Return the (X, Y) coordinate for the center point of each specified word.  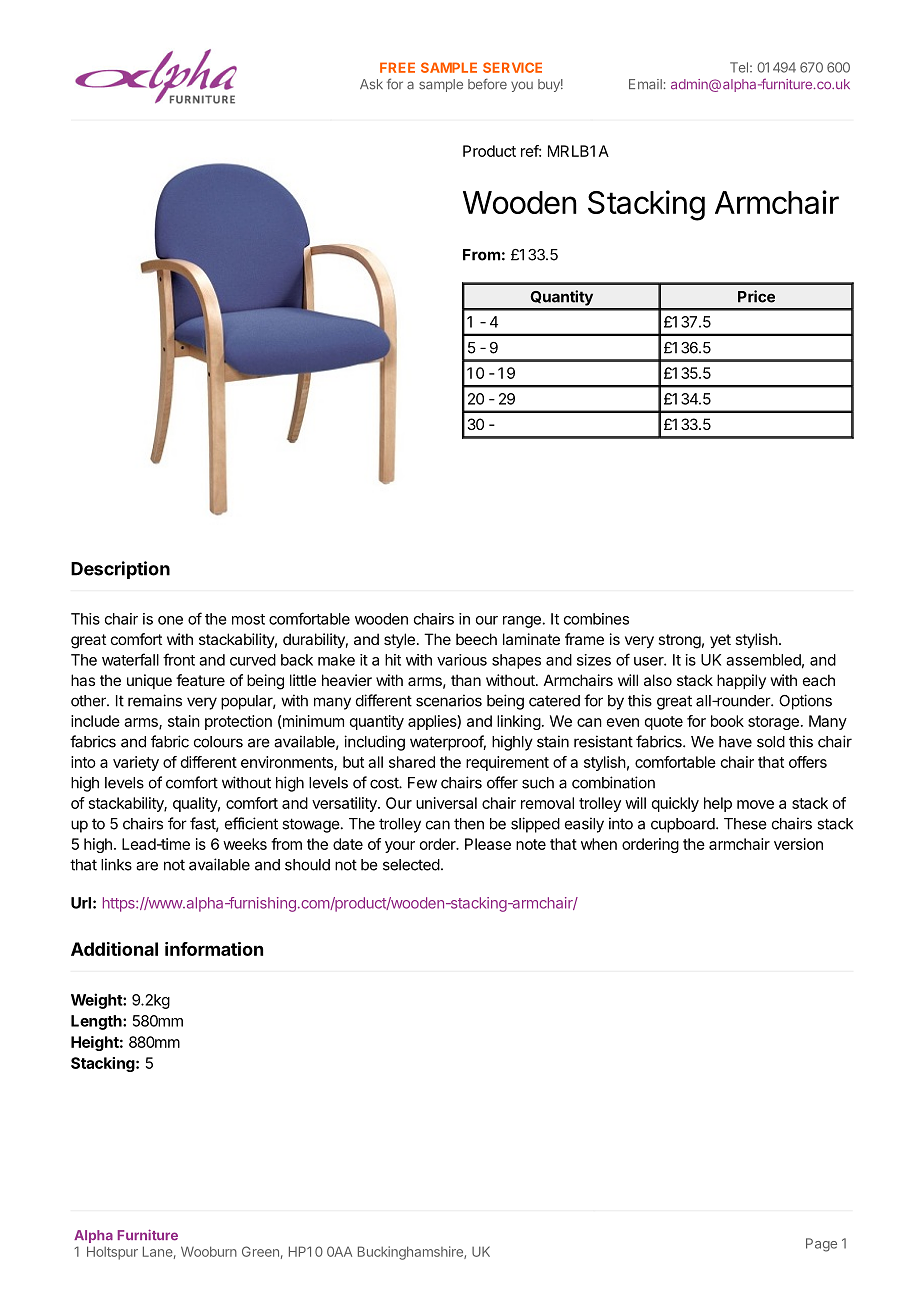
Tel (739, 67)
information (214, 949)
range (522, 622)
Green (260, 1251)
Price (756, 296)
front (179, 659)
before (487, 84)
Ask (371, 84)
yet (720, 641)
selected (411, 865)
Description (120, 570)
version (798, 844)
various (462, 660)
